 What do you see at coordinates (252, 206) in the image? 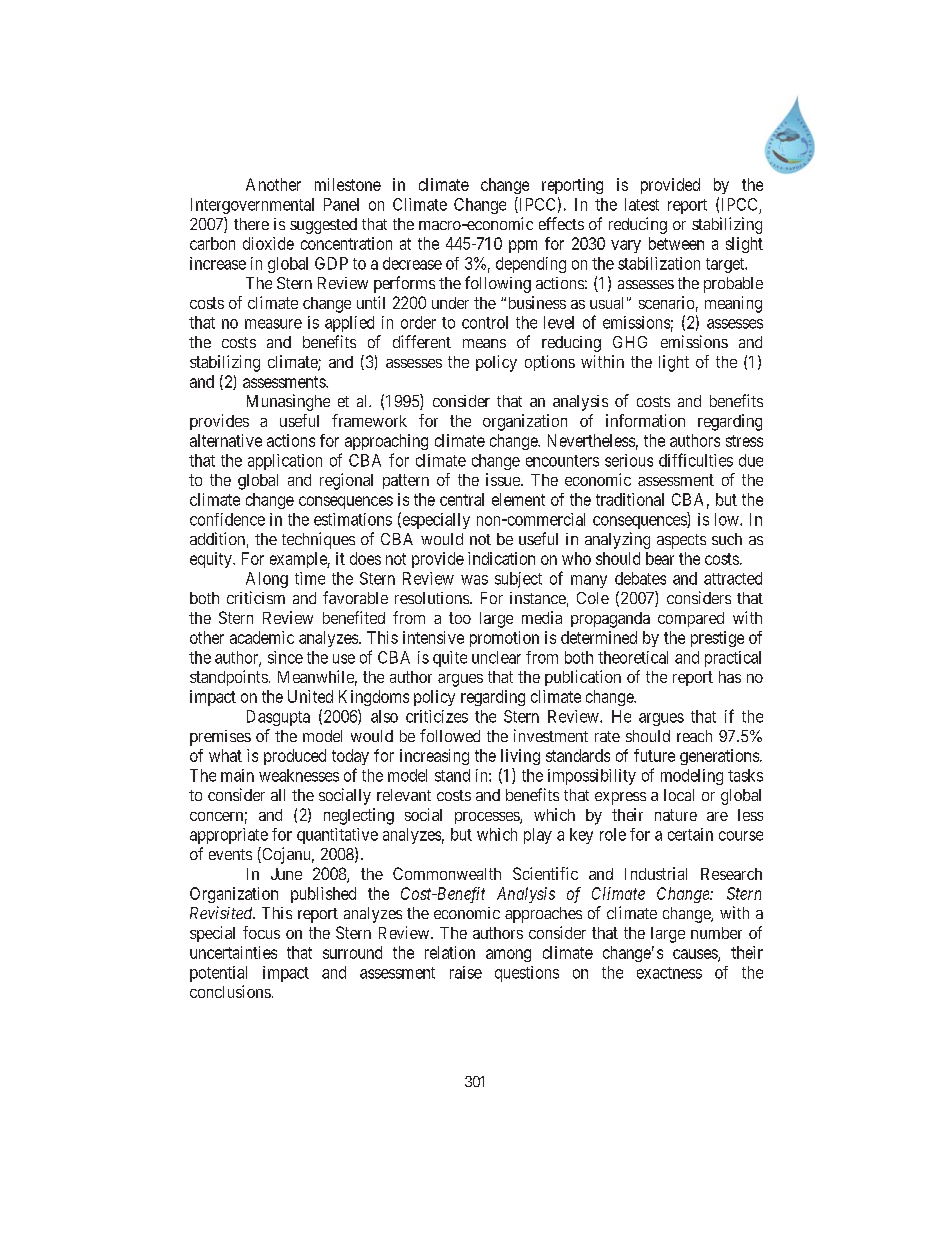
I see `Intergovernmental` at bounding box center [252, 206].
